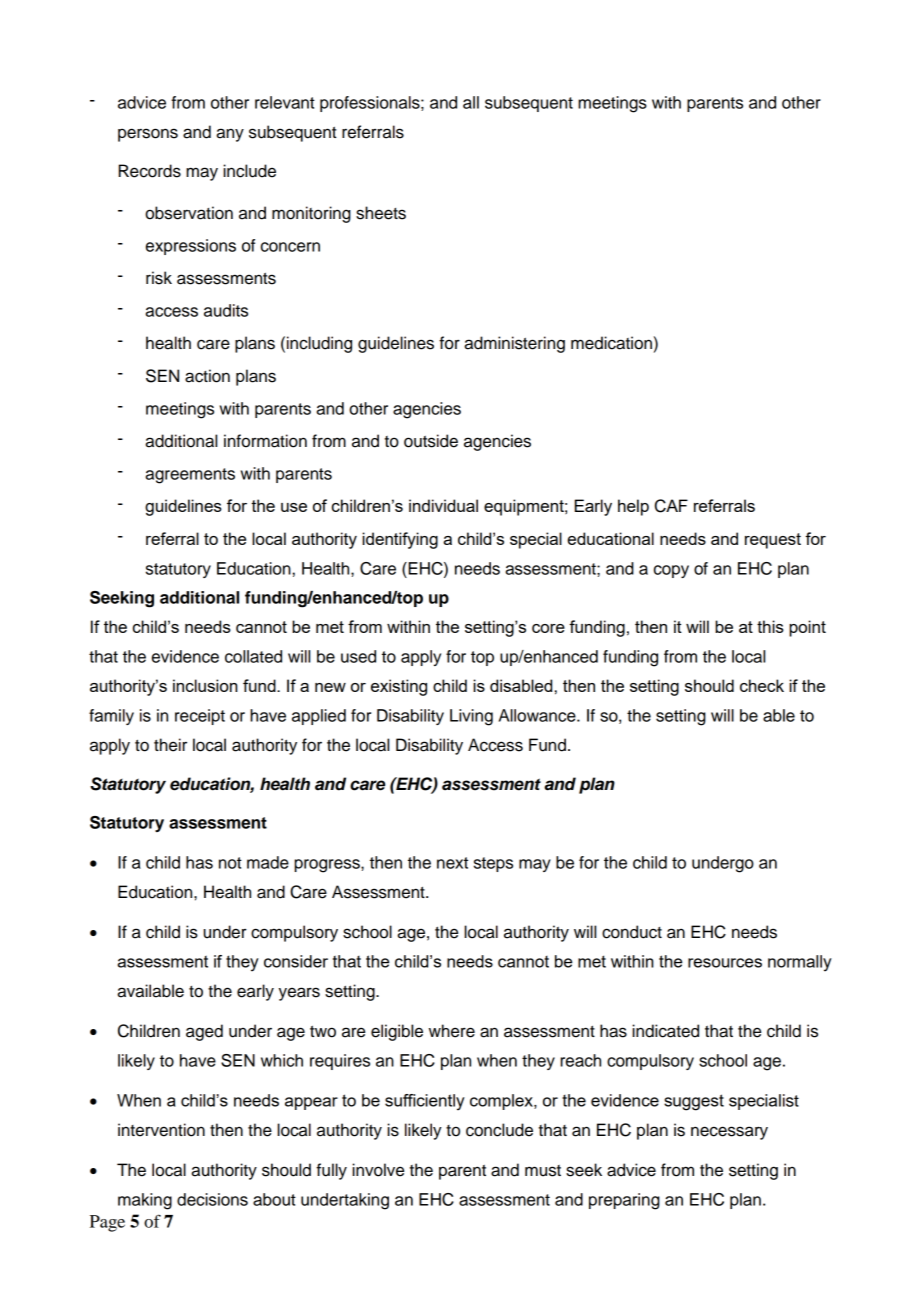 The height and width of the document is (1308, 924). I want to click on action, so click(207, 376).
